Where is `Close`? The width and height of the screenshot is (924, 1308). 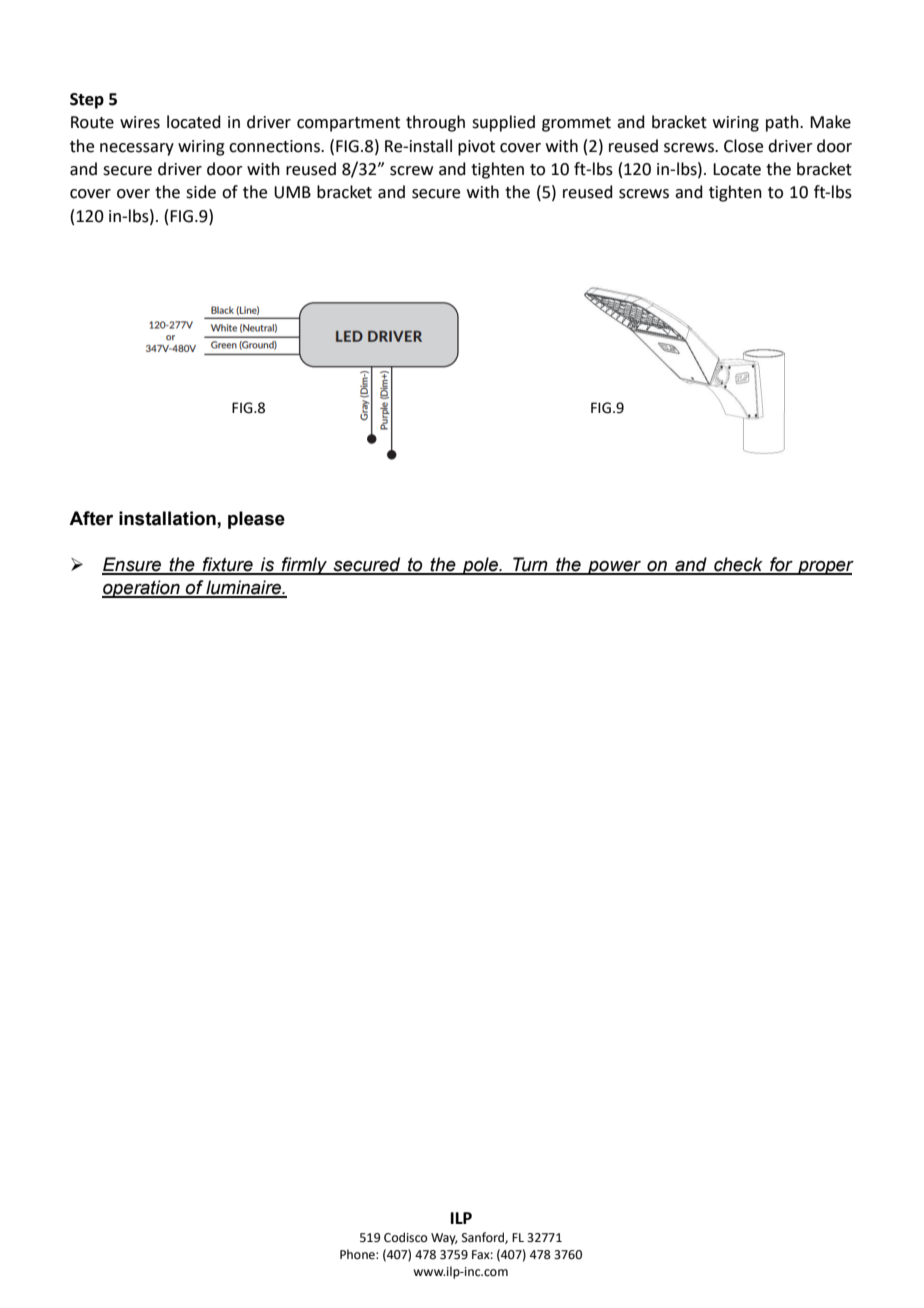 Close is located at coordinates (743, 146).
